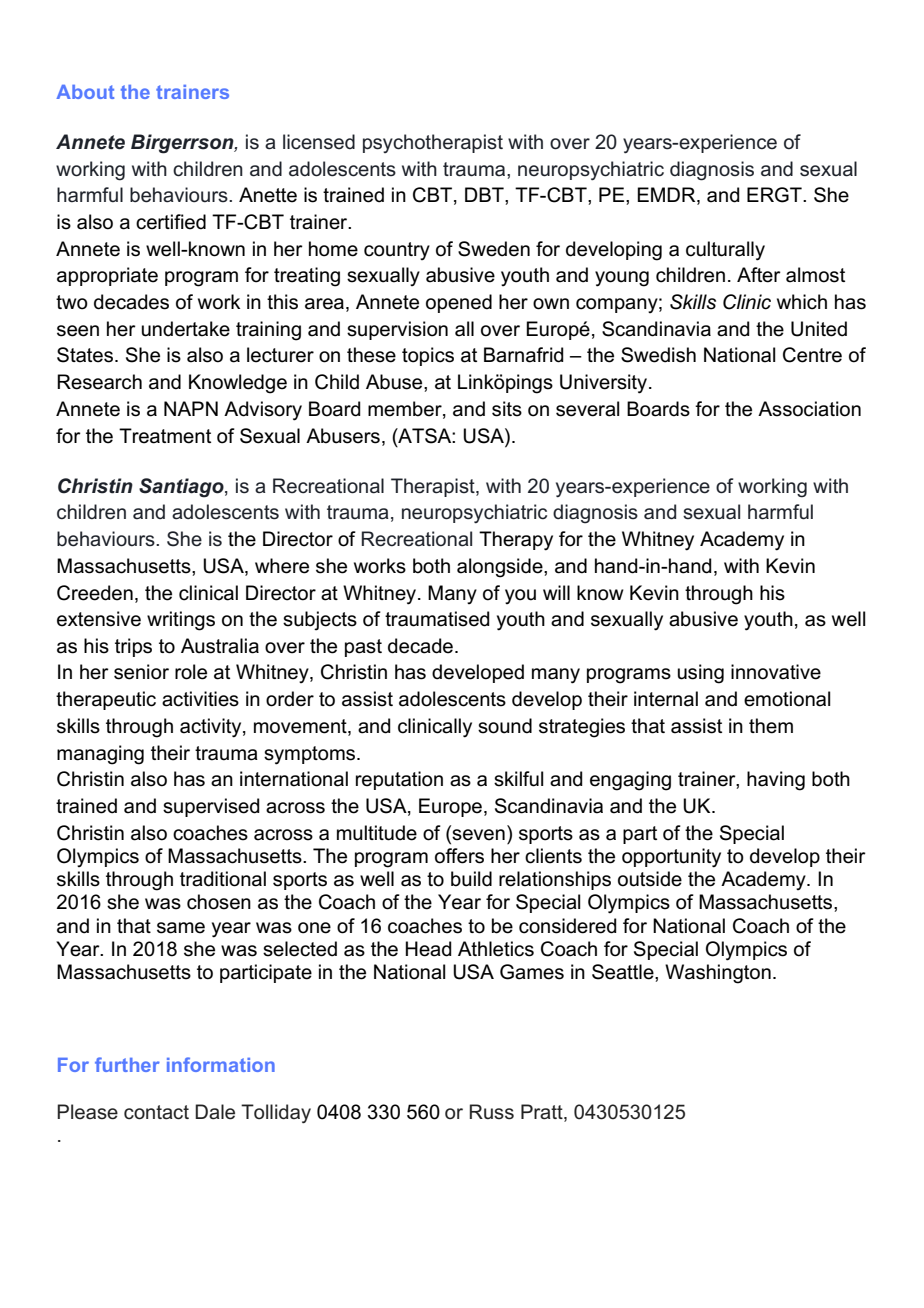 Image resolution: width=924 pixels, height=1308 pixels. Describe the element at coordinates (181, 621) in the document. I see `writings` at that location.
